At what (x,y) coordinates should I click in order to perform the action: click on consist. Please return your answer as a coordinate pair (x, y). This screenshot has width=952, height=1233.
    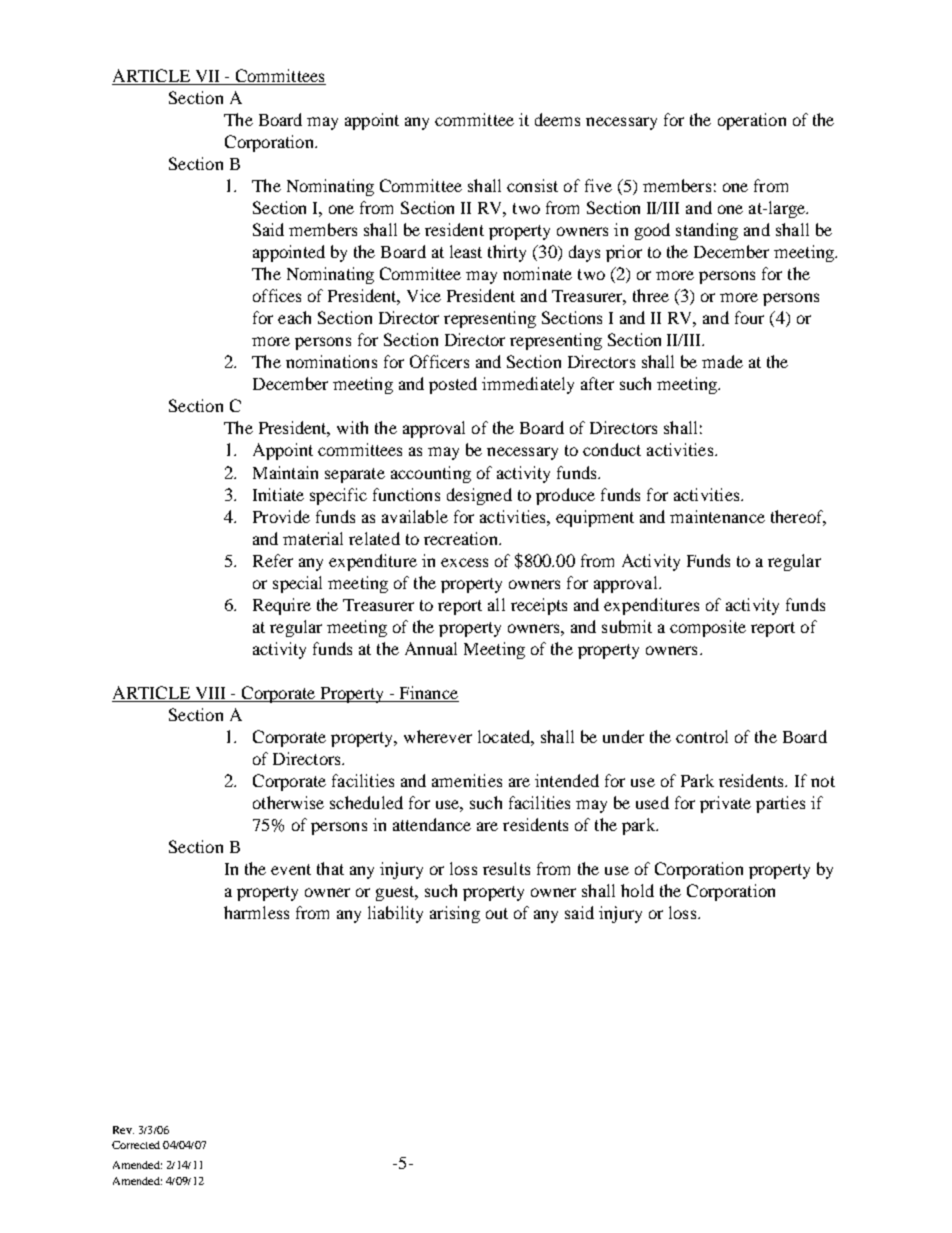
    Looking at the image, I should click on (532, 185).
